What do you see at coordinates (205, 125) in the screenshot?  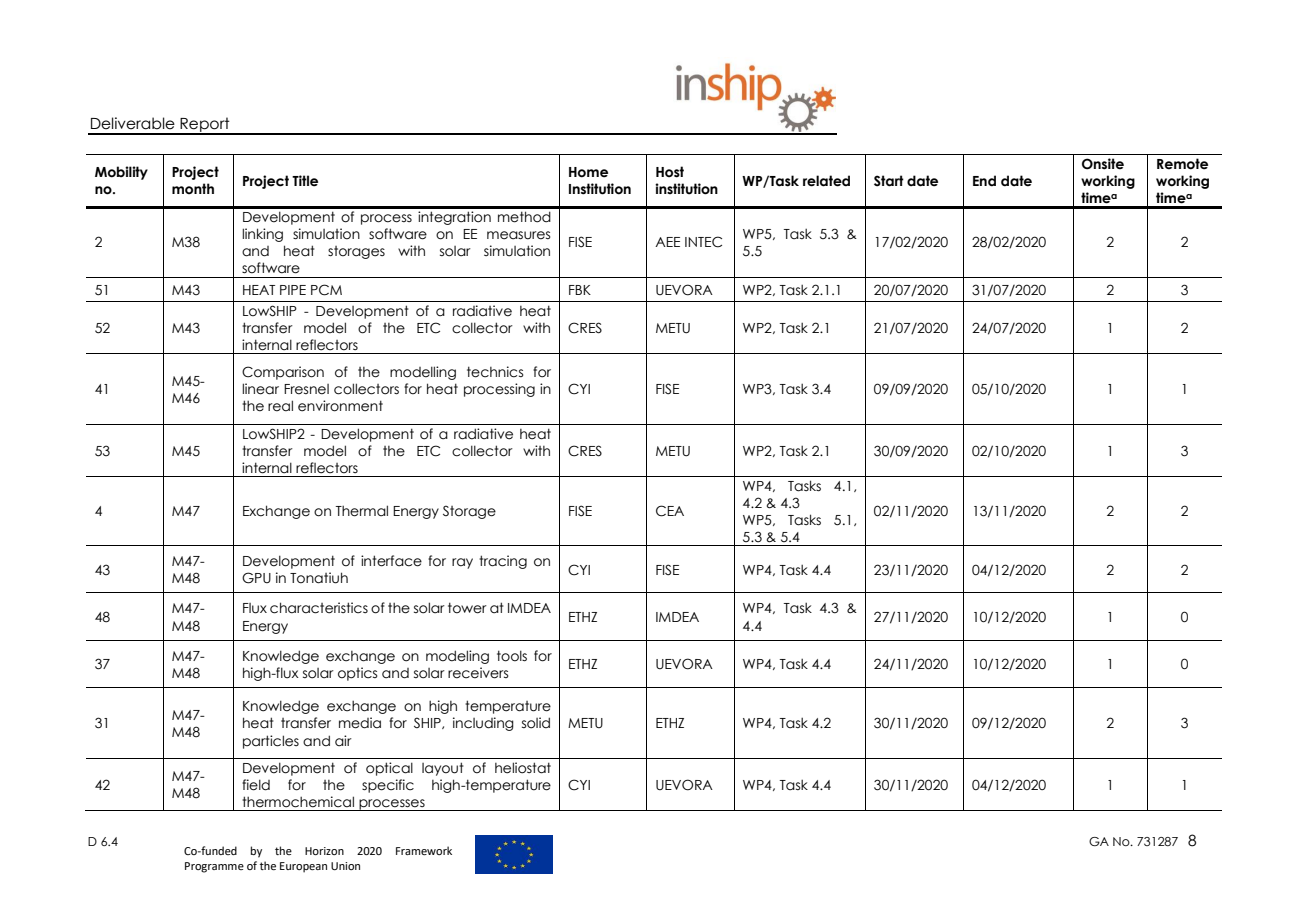 I see `Report` at bounding box center [205, 125].
